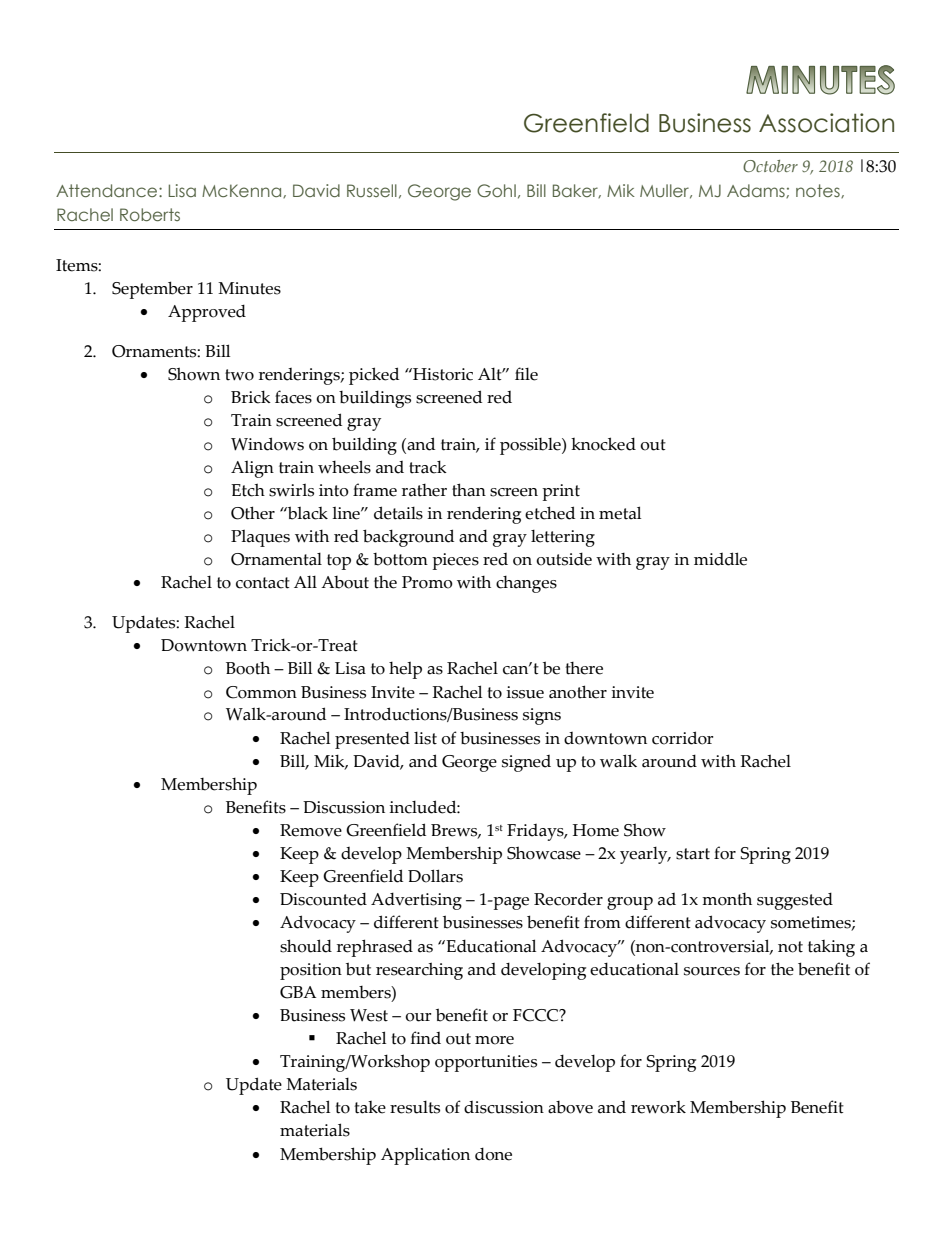 The width and height of the page is (952, 1233). I want to click on Dollars, so click(435, 876).
